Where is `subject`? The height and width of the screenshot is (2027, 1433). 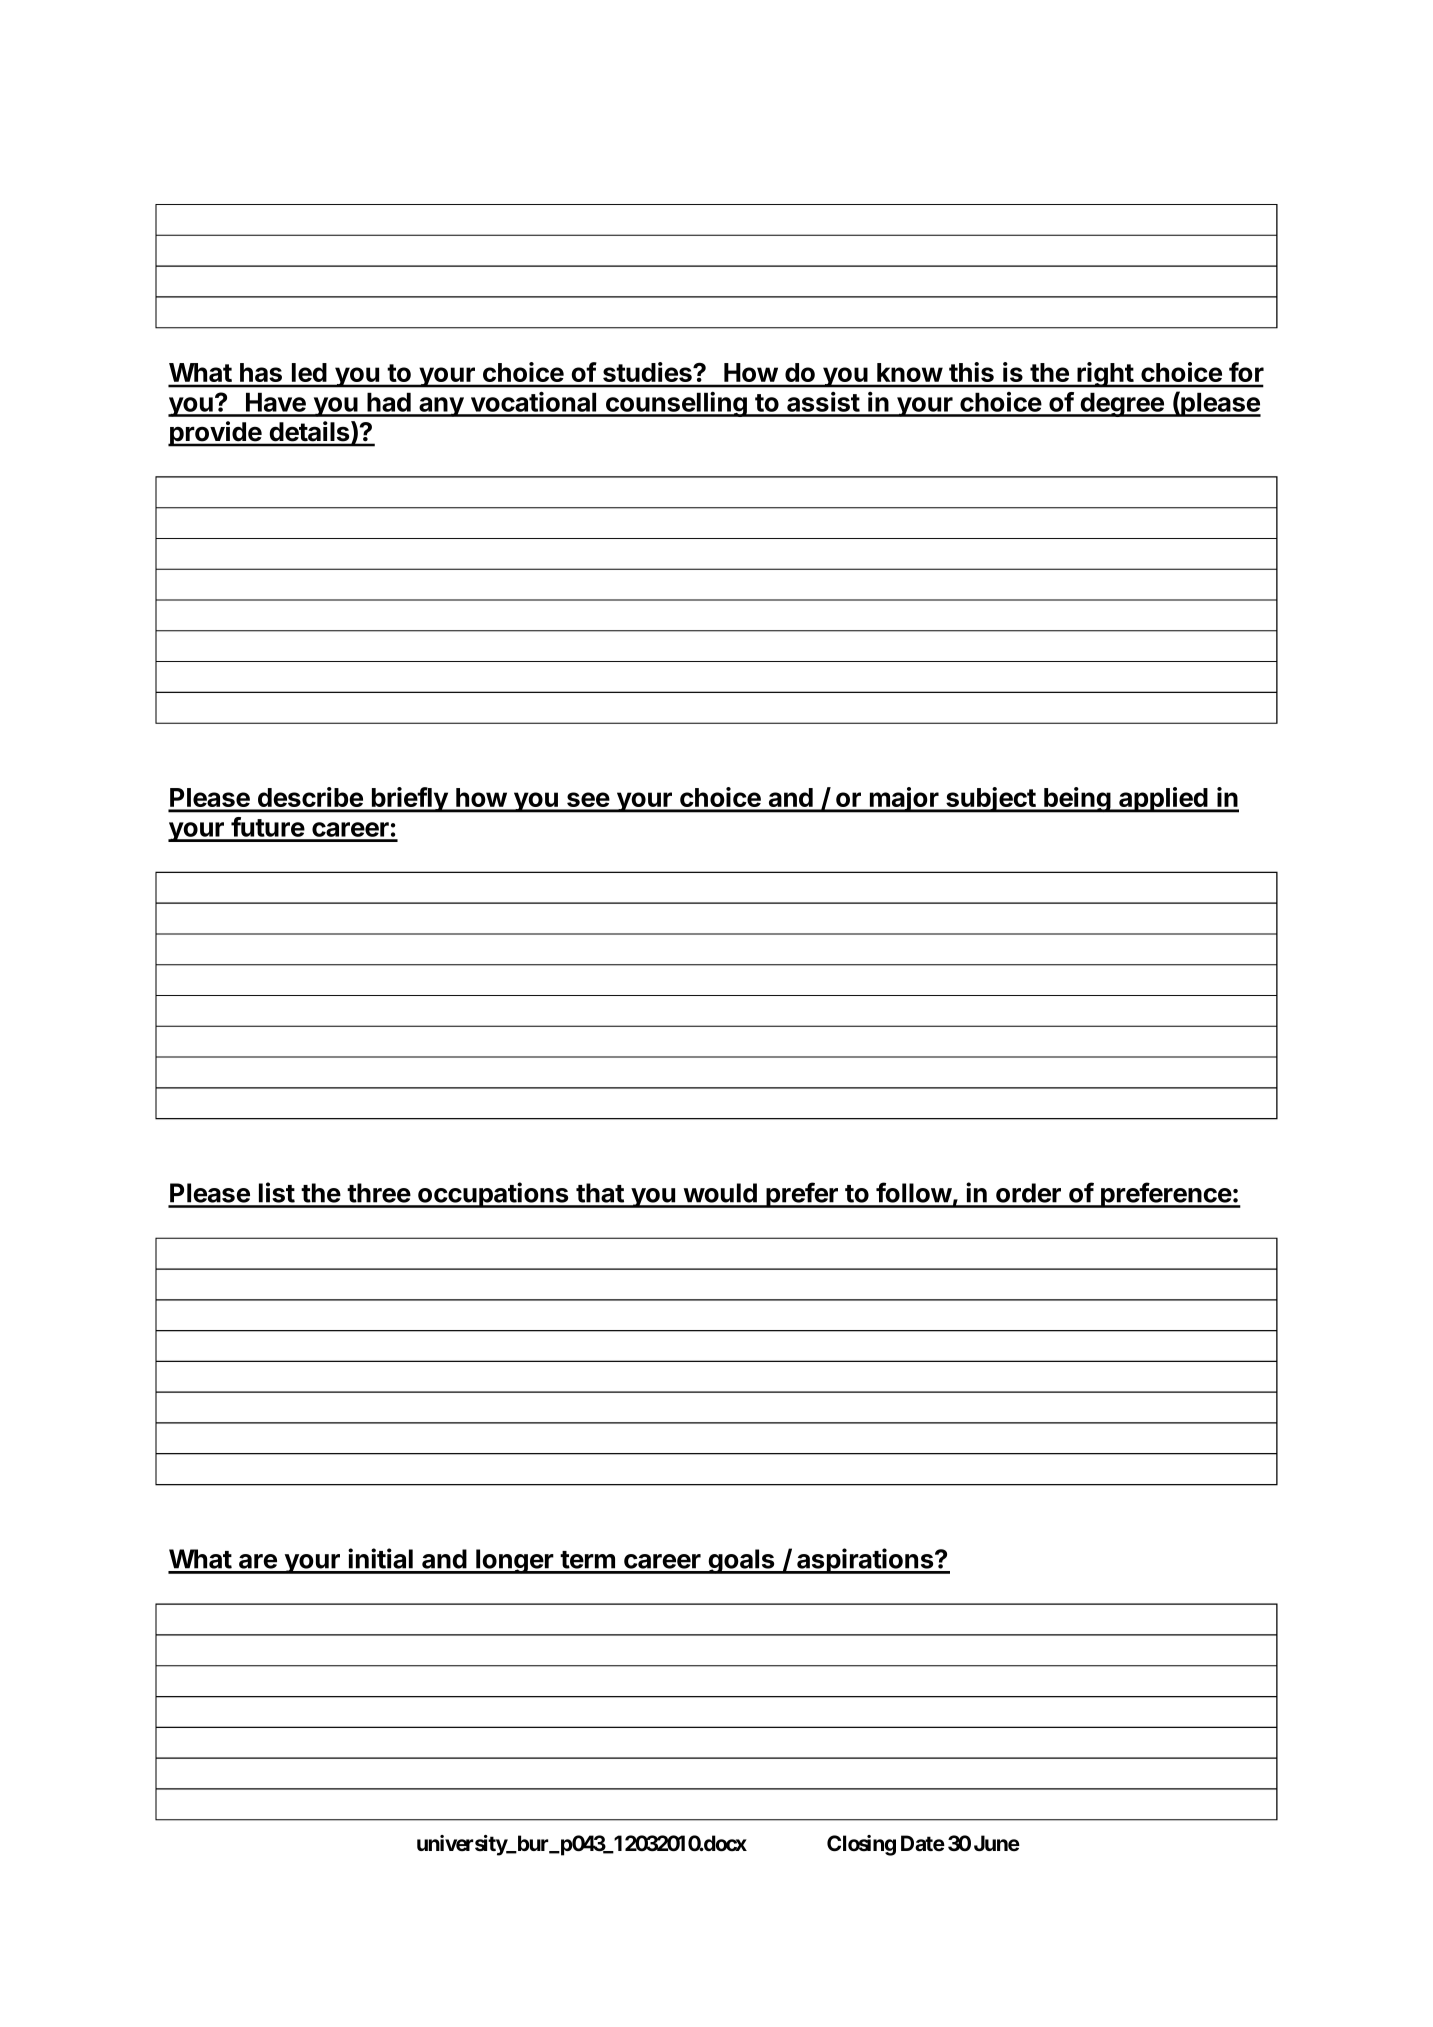 subject is located at coordinates (991, 800).
